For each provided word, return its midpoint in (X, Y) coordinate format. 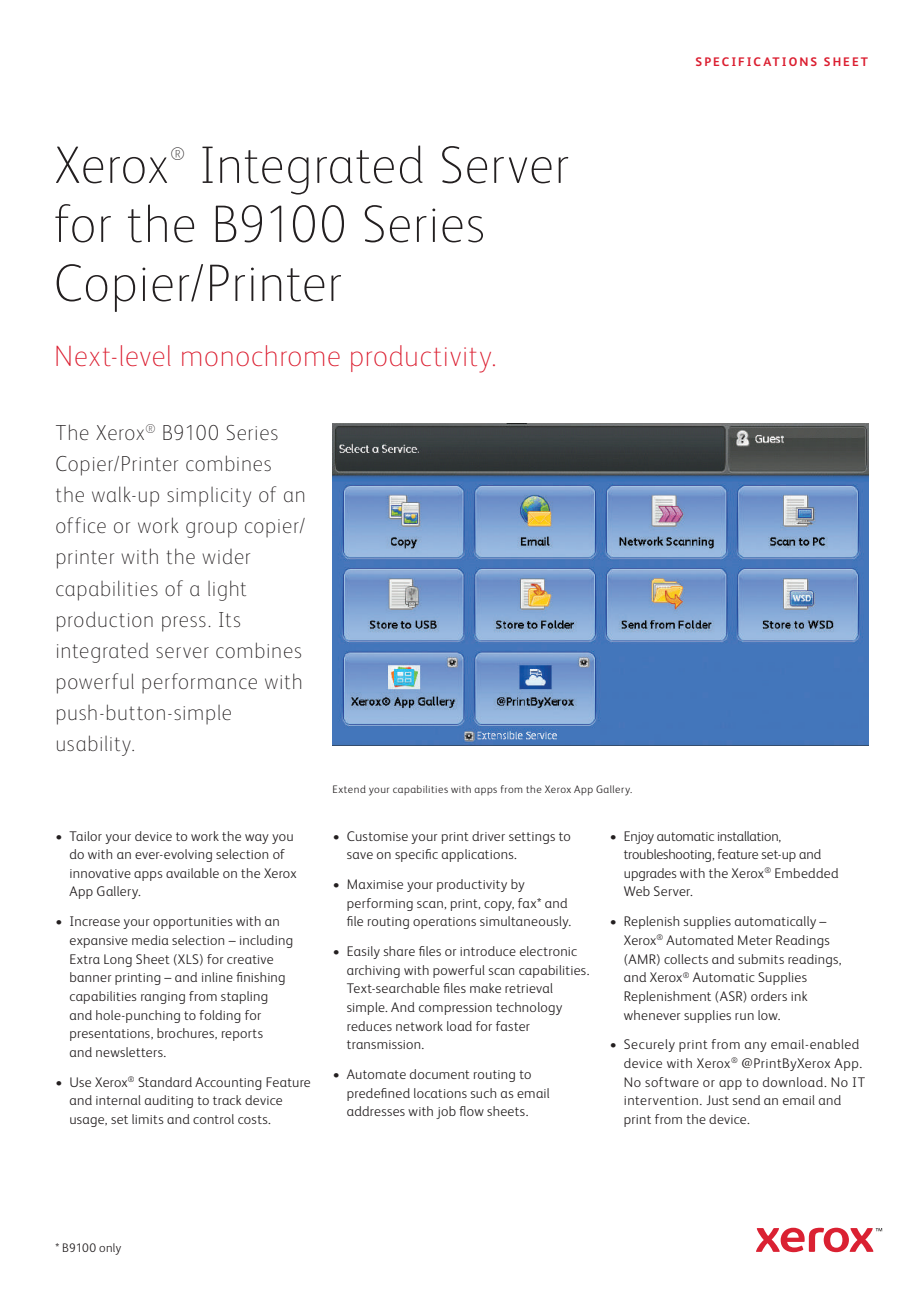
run (744, 1016)
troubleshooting (669, 855)
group (211, 530)
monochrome (261, 355)
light (227, 590)
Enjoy (639, 837)
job (446, 1112)
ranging (163, 998)
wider (226, 556)
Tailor (85, 836)
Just (717, 1100)
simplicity (209, 497)
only (110, 1249)
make (485, 988)
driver (488, 836)
